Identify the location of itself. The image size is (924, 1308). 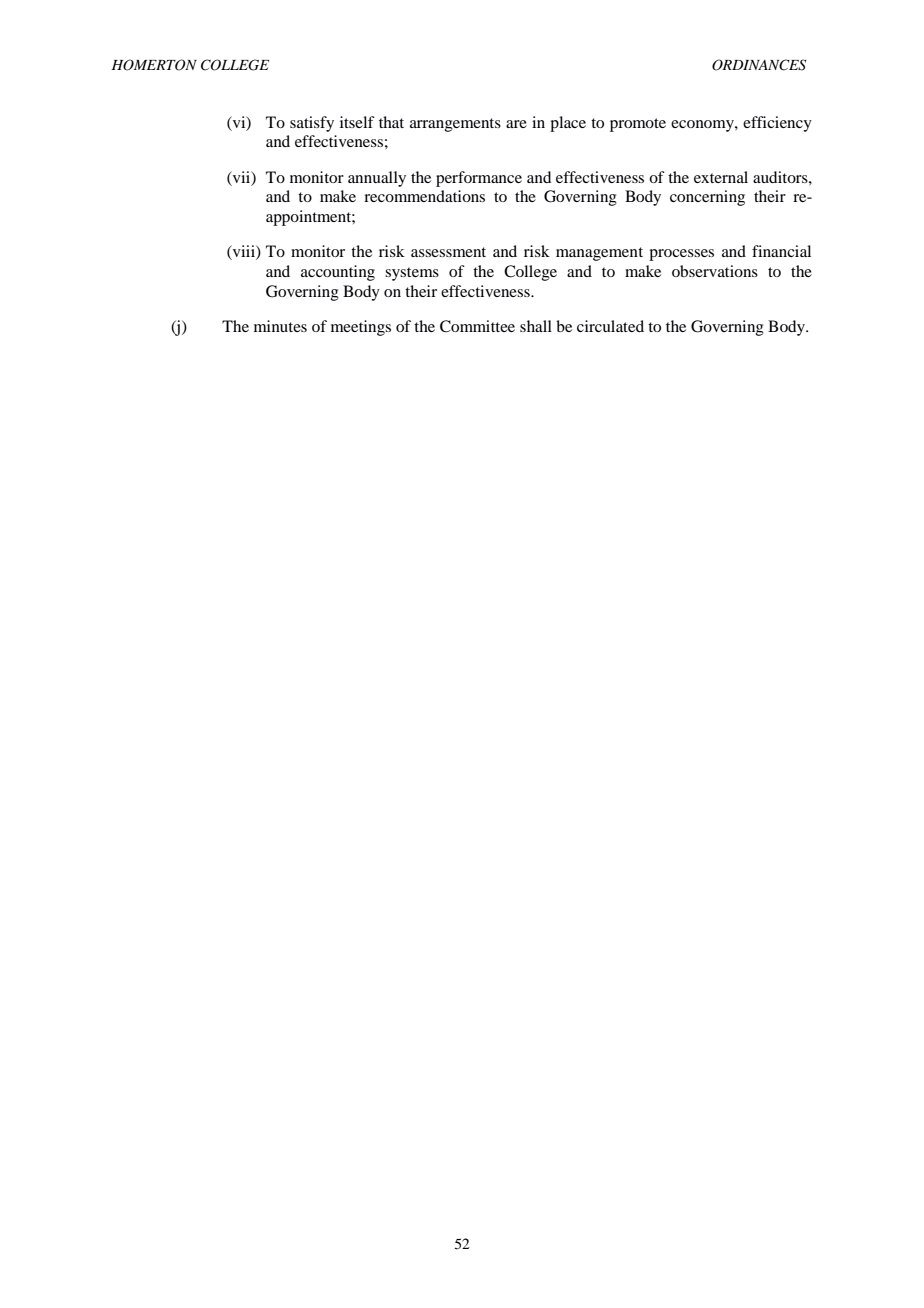
(357, 122).
